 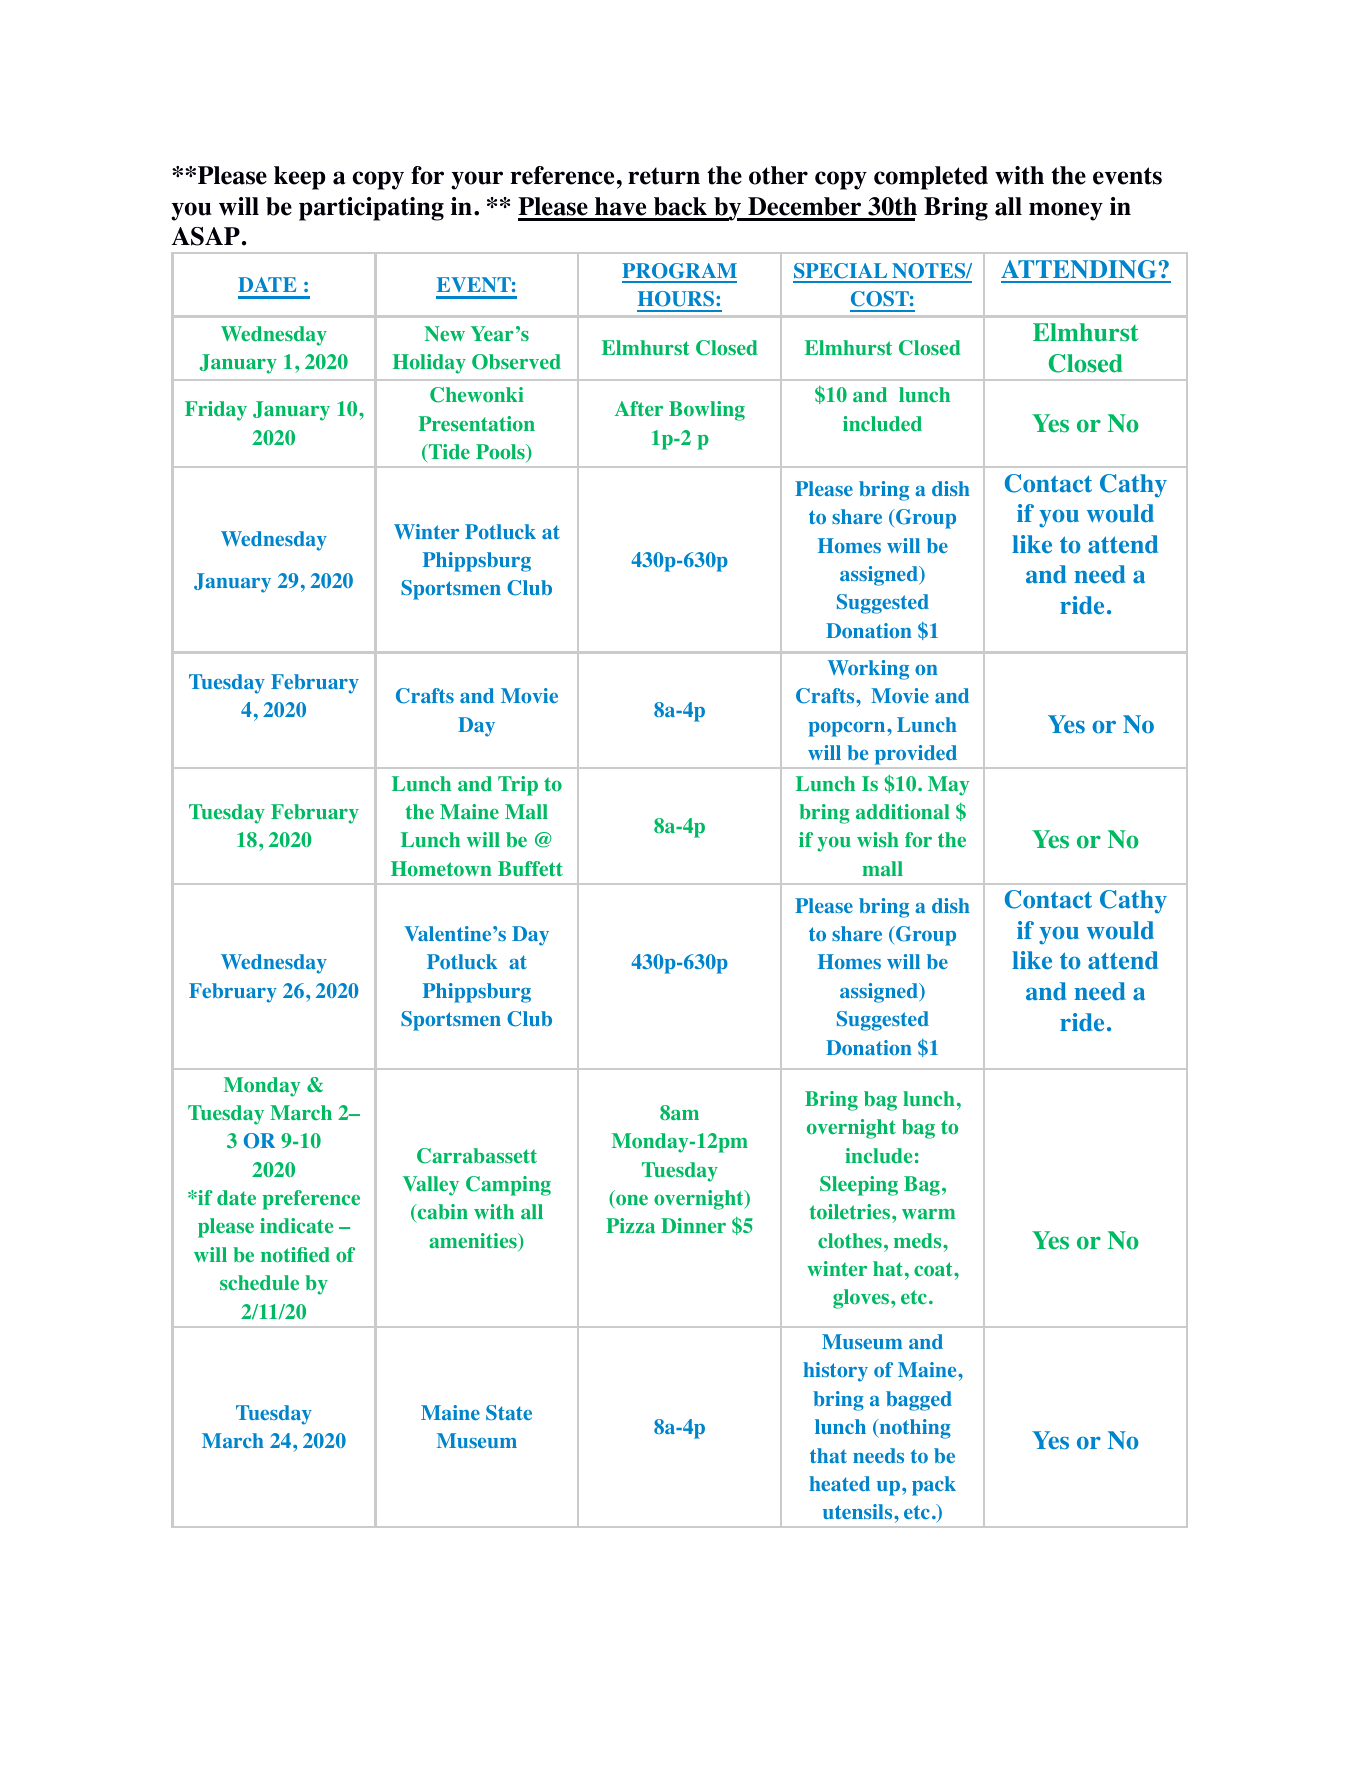 I want to click on keep, so click(x=300, y=178).
